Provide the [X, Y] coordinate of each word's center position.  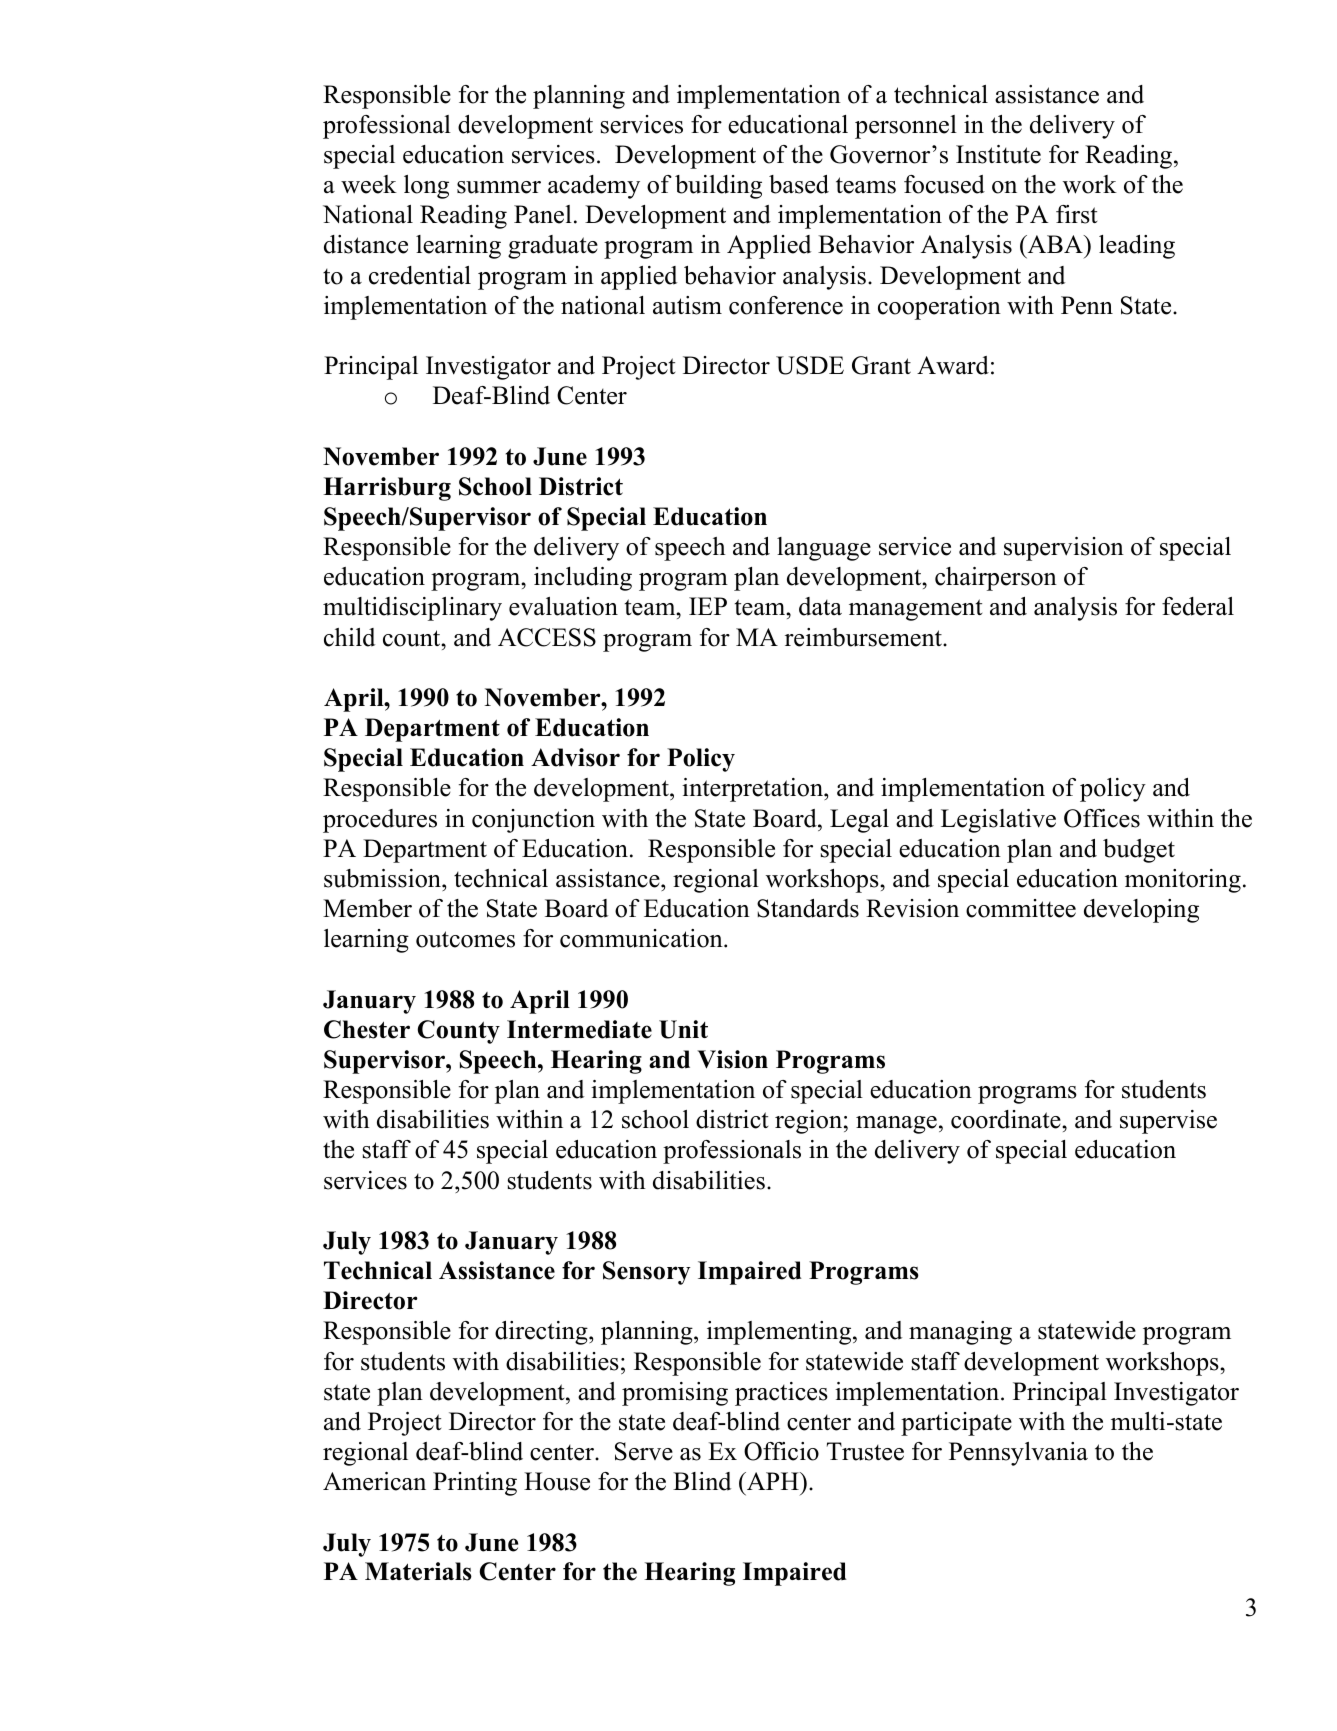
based [799, 184]
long [426, 187]
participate [956, 1424]
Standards [808, 908]
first [1076, 214]
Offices [1102, 818]
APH [773, 1481]
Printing [475, 1484]
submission [383, 878]
